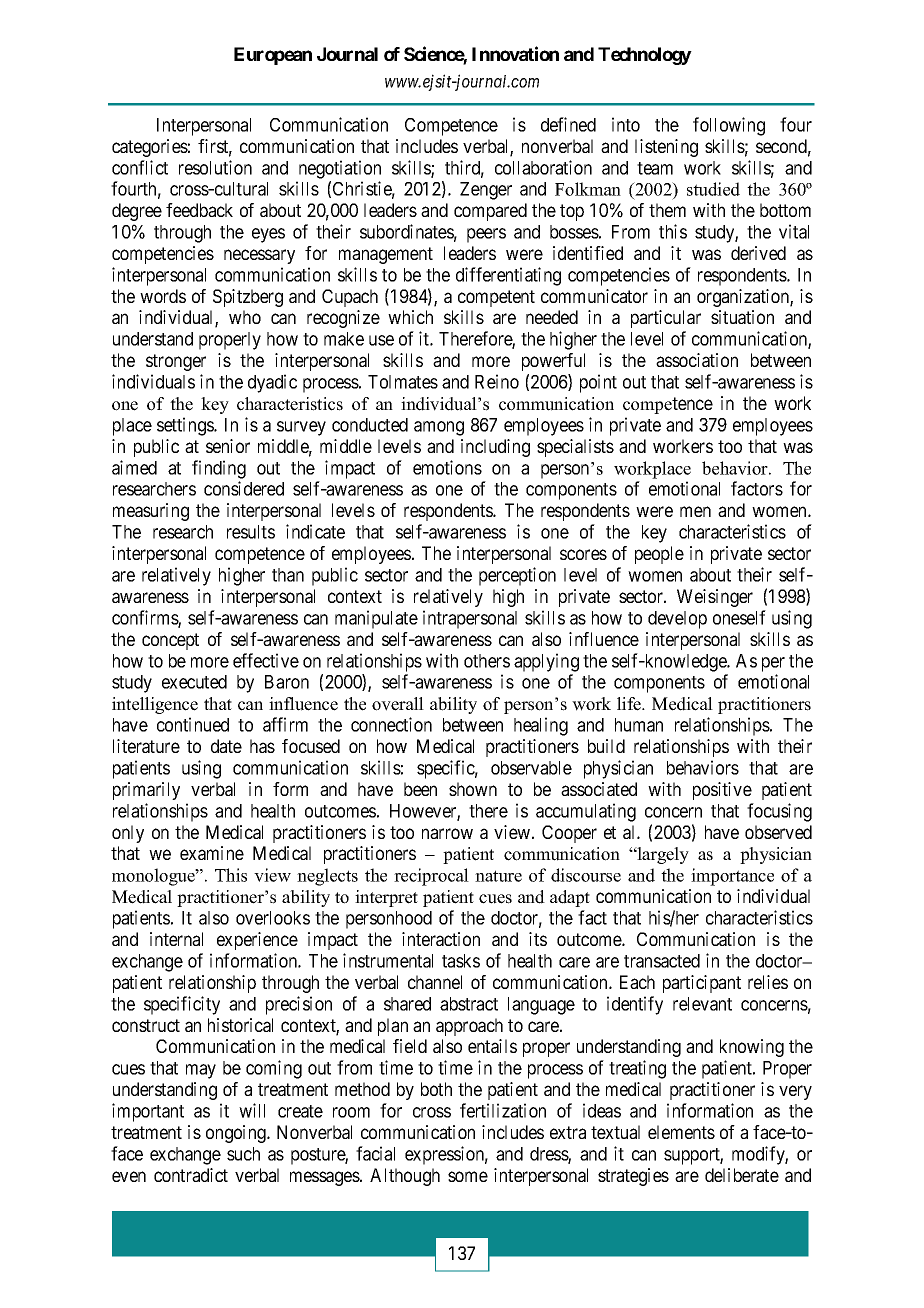 Image resolution: width=924 pixels, height=1308 pixels. What do you see at coordinates (468, 1176) in the screenshot?
I see `some` at bounding box center [468, 1176].
